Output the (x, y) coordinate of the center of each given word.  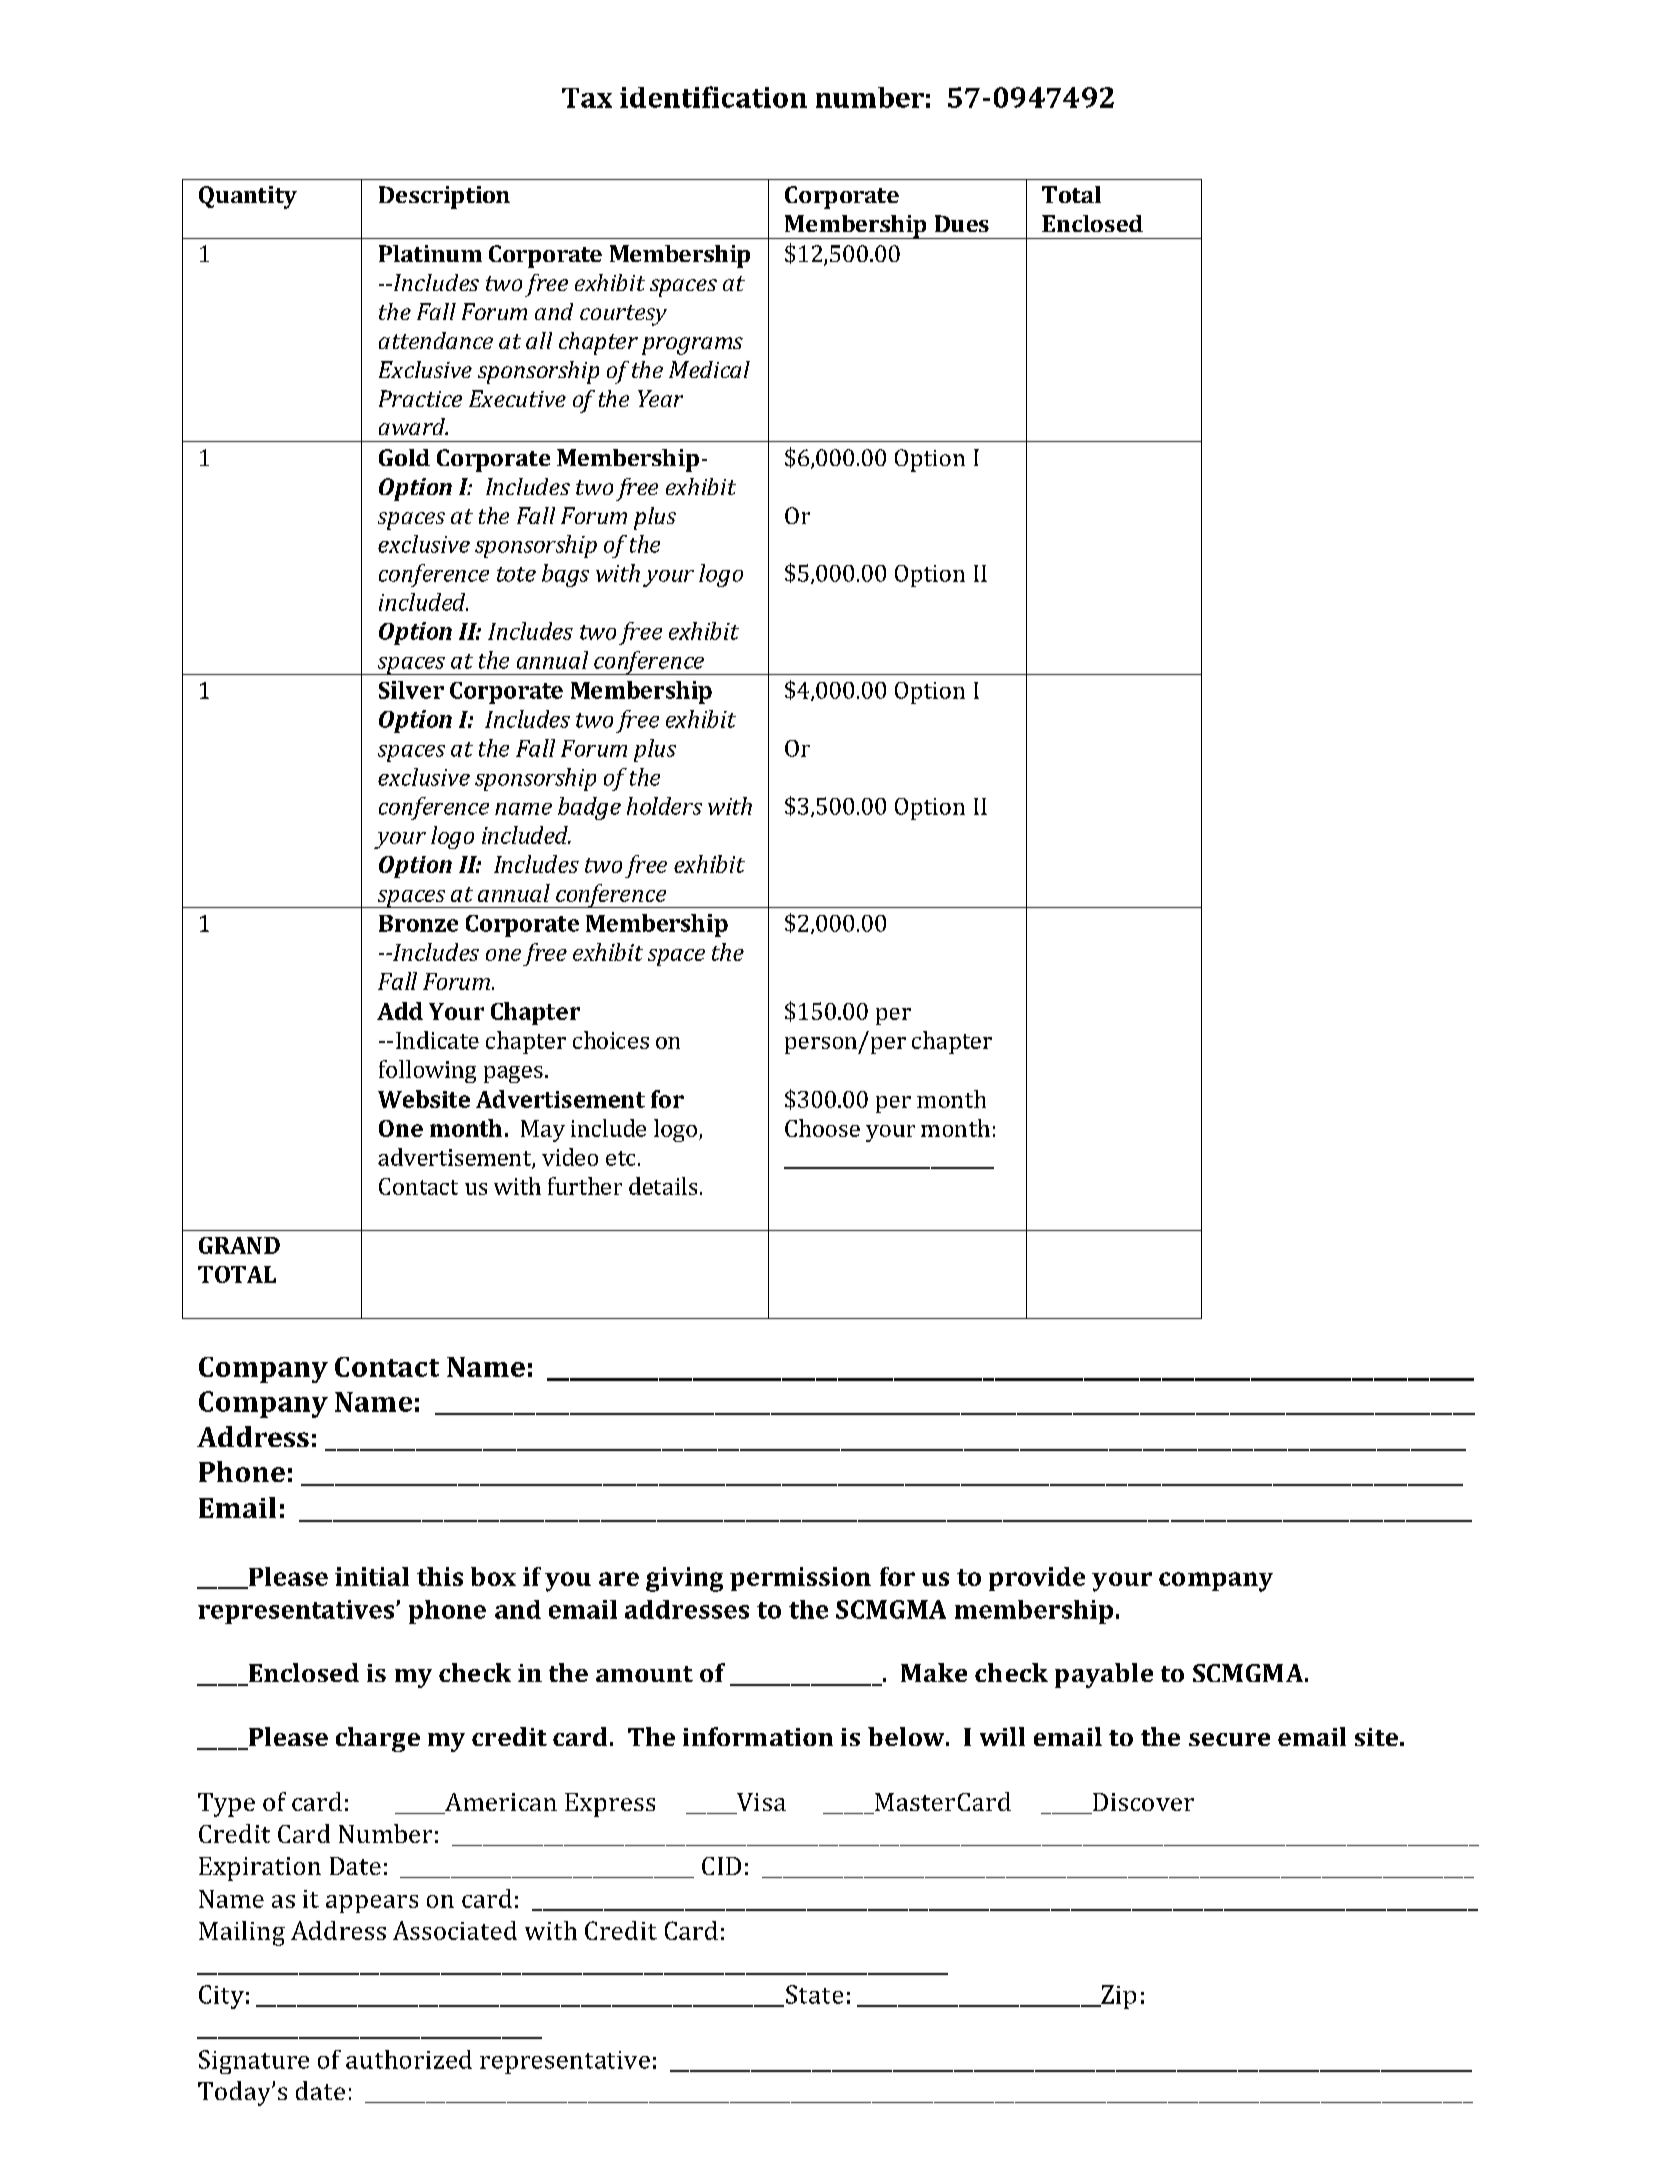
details (663, 1186)
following (427, 1071)
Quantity (248, 197)
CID (721, 1866)
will (1002, 1736)
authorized (409, 2059)
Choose (822, 1128)
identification (713, 97)
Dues (962, 223)
